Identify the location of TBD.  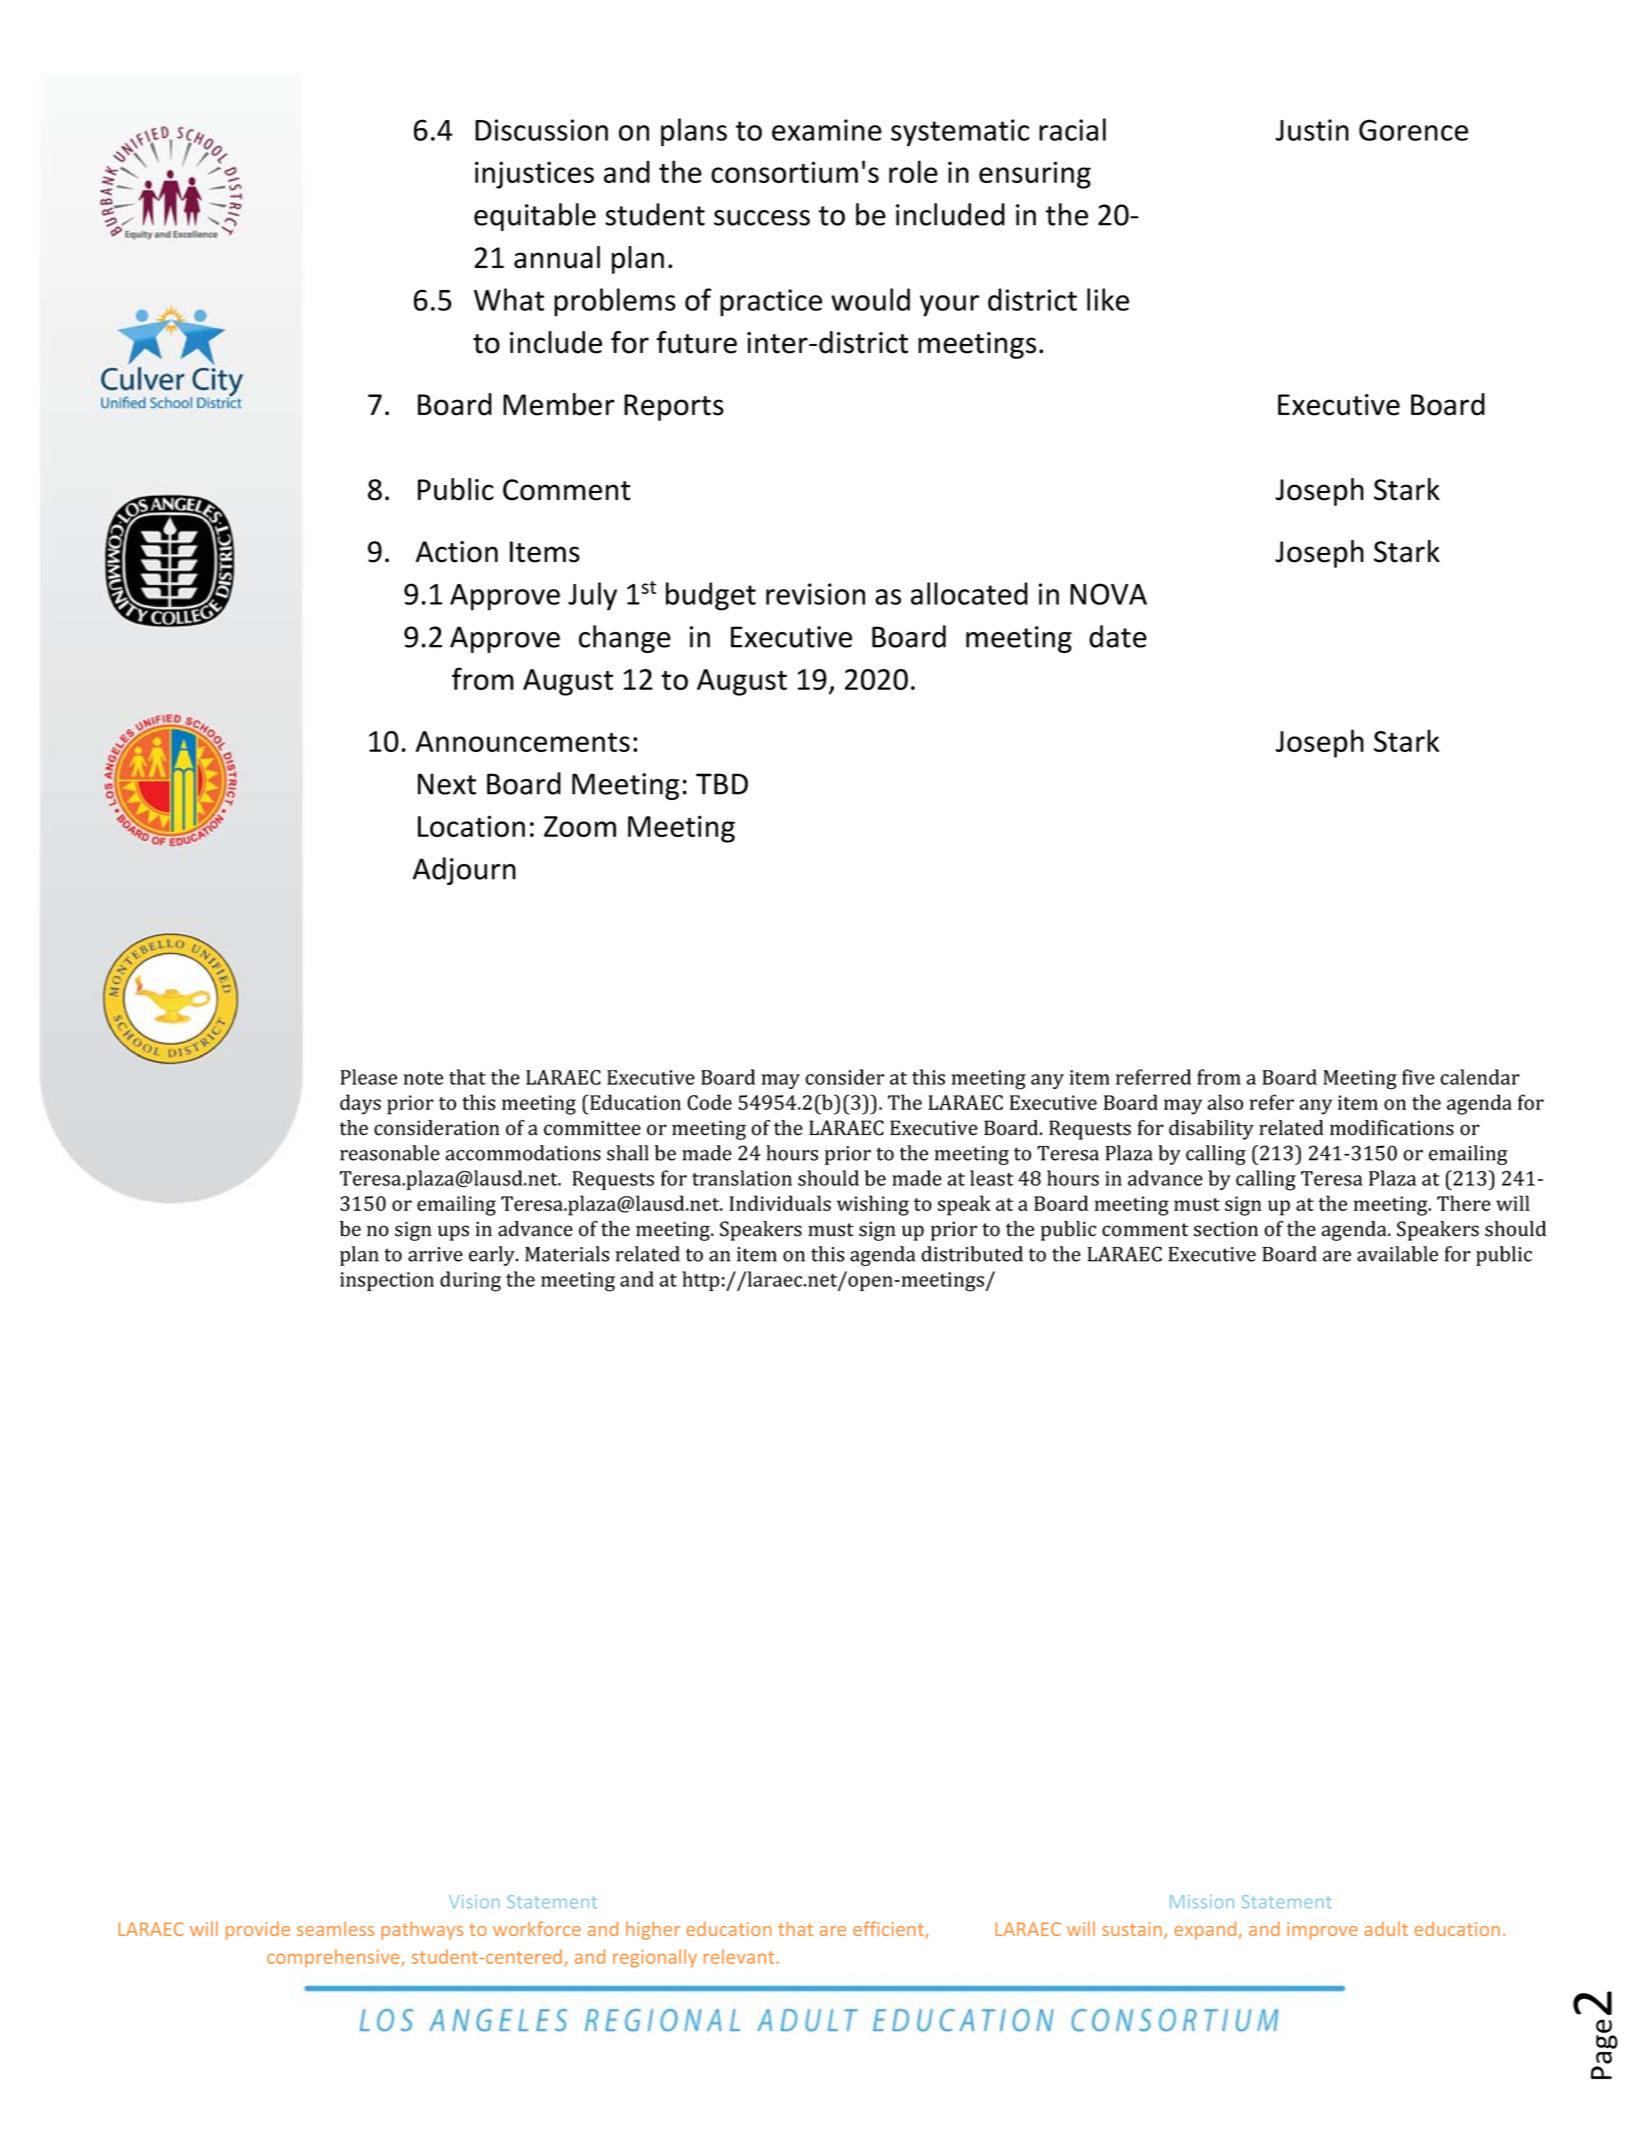
(722, 784).
